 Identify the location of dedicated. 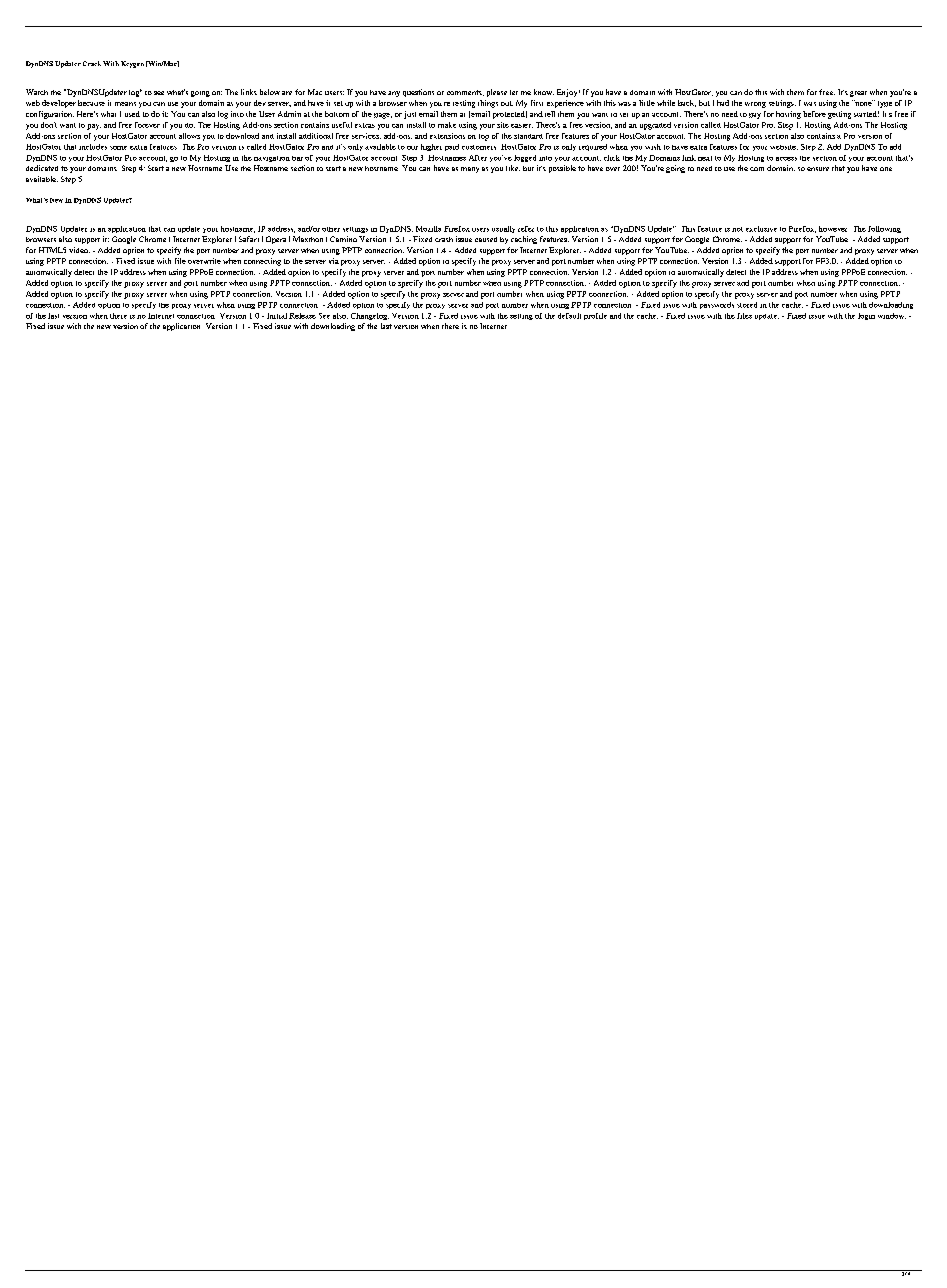
(42, 168).
